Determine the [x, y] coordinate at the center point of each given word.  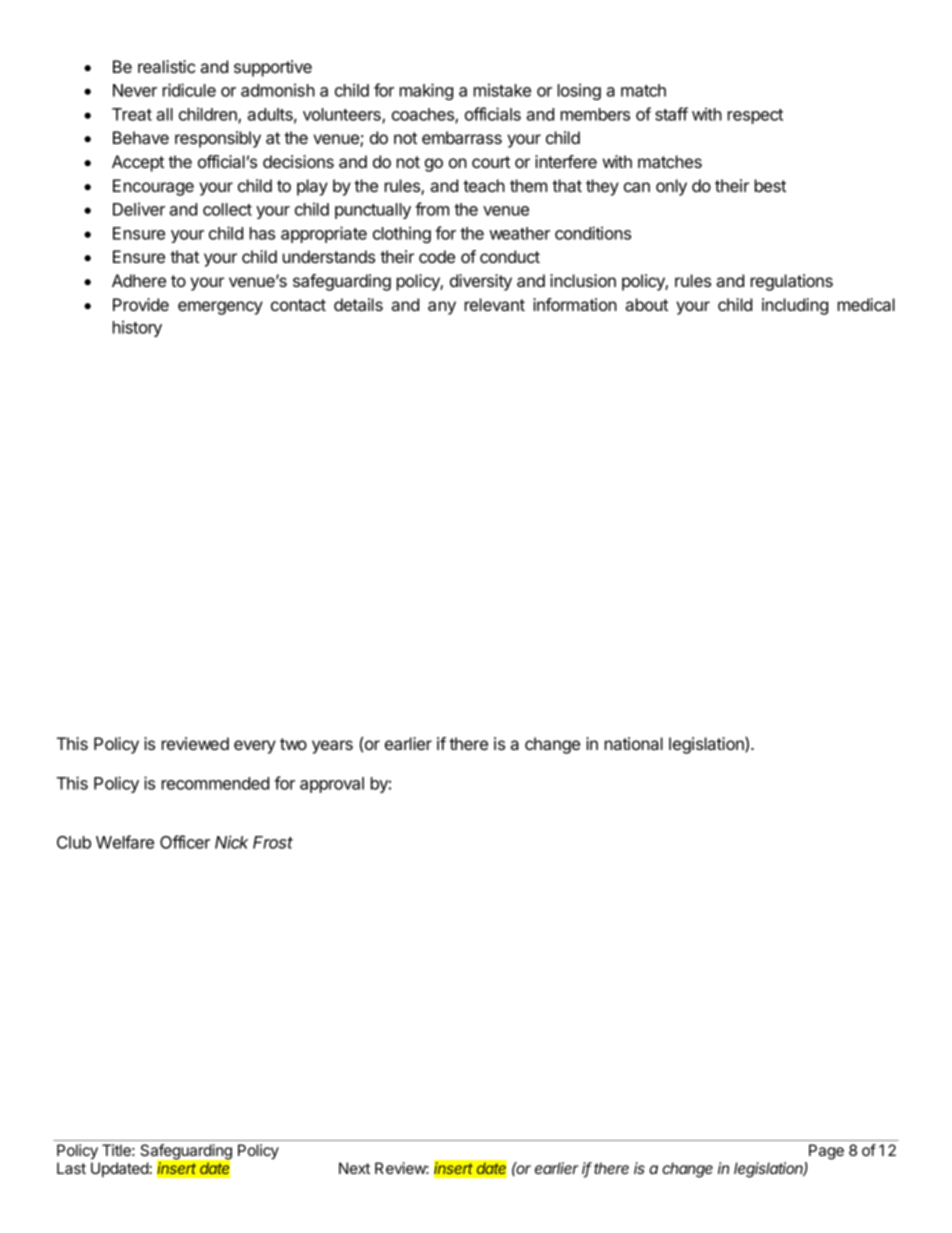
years [332, 747]
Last [71, 1168]
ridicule [189, 90]
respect [755, 116]
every [255, 747]
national [634, 743]
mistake [502, 90]
